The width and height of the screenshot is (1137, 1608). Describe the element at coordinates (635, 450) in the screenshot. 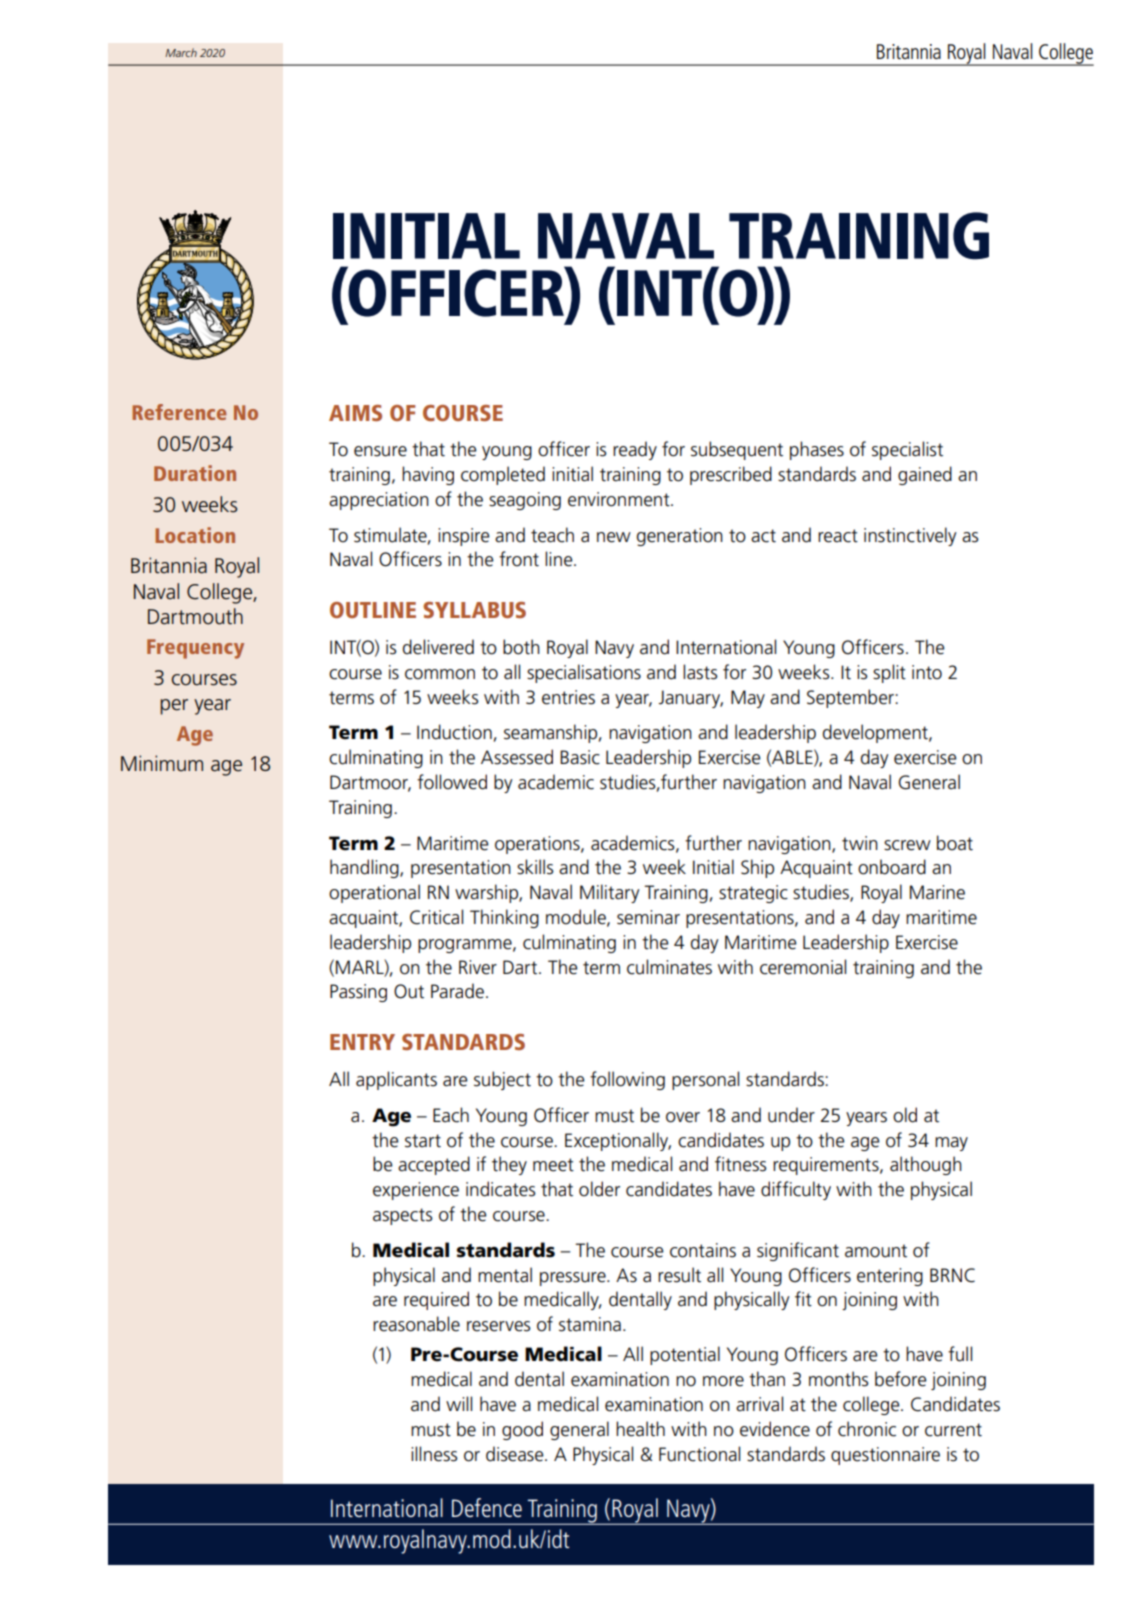

I see `ready` at that location.
